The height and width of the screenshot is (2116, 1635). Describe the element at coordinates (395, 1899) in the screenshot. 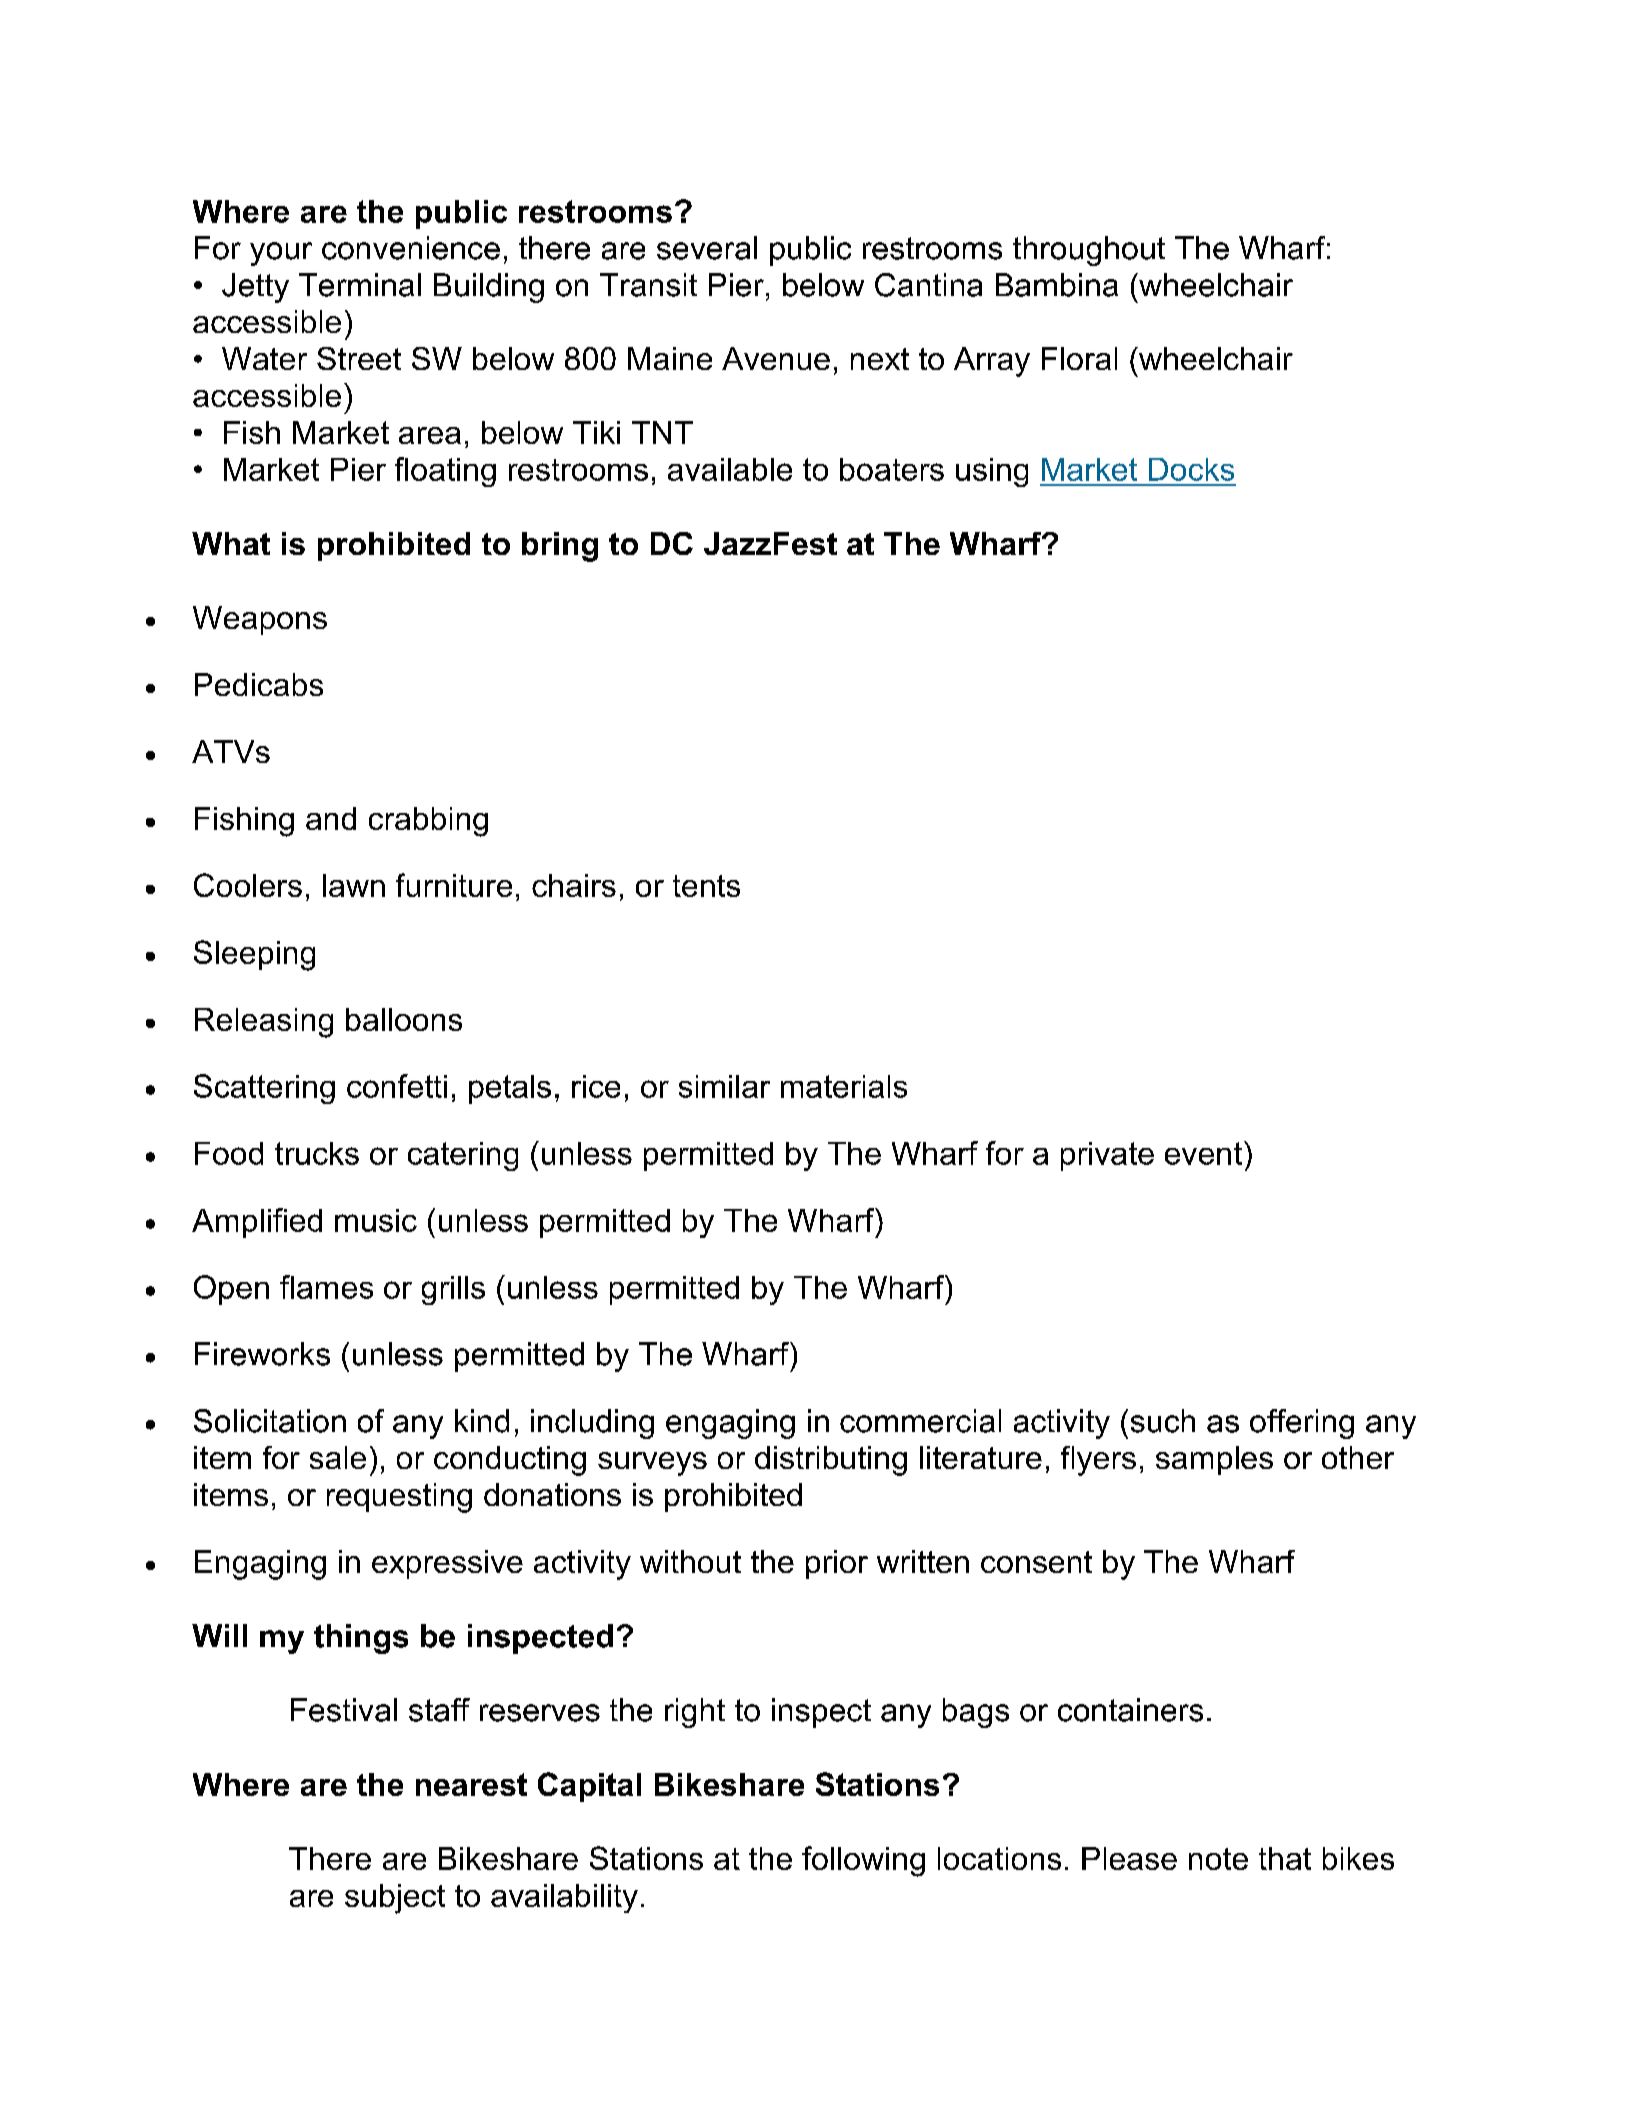

I see `subject` at that location.
